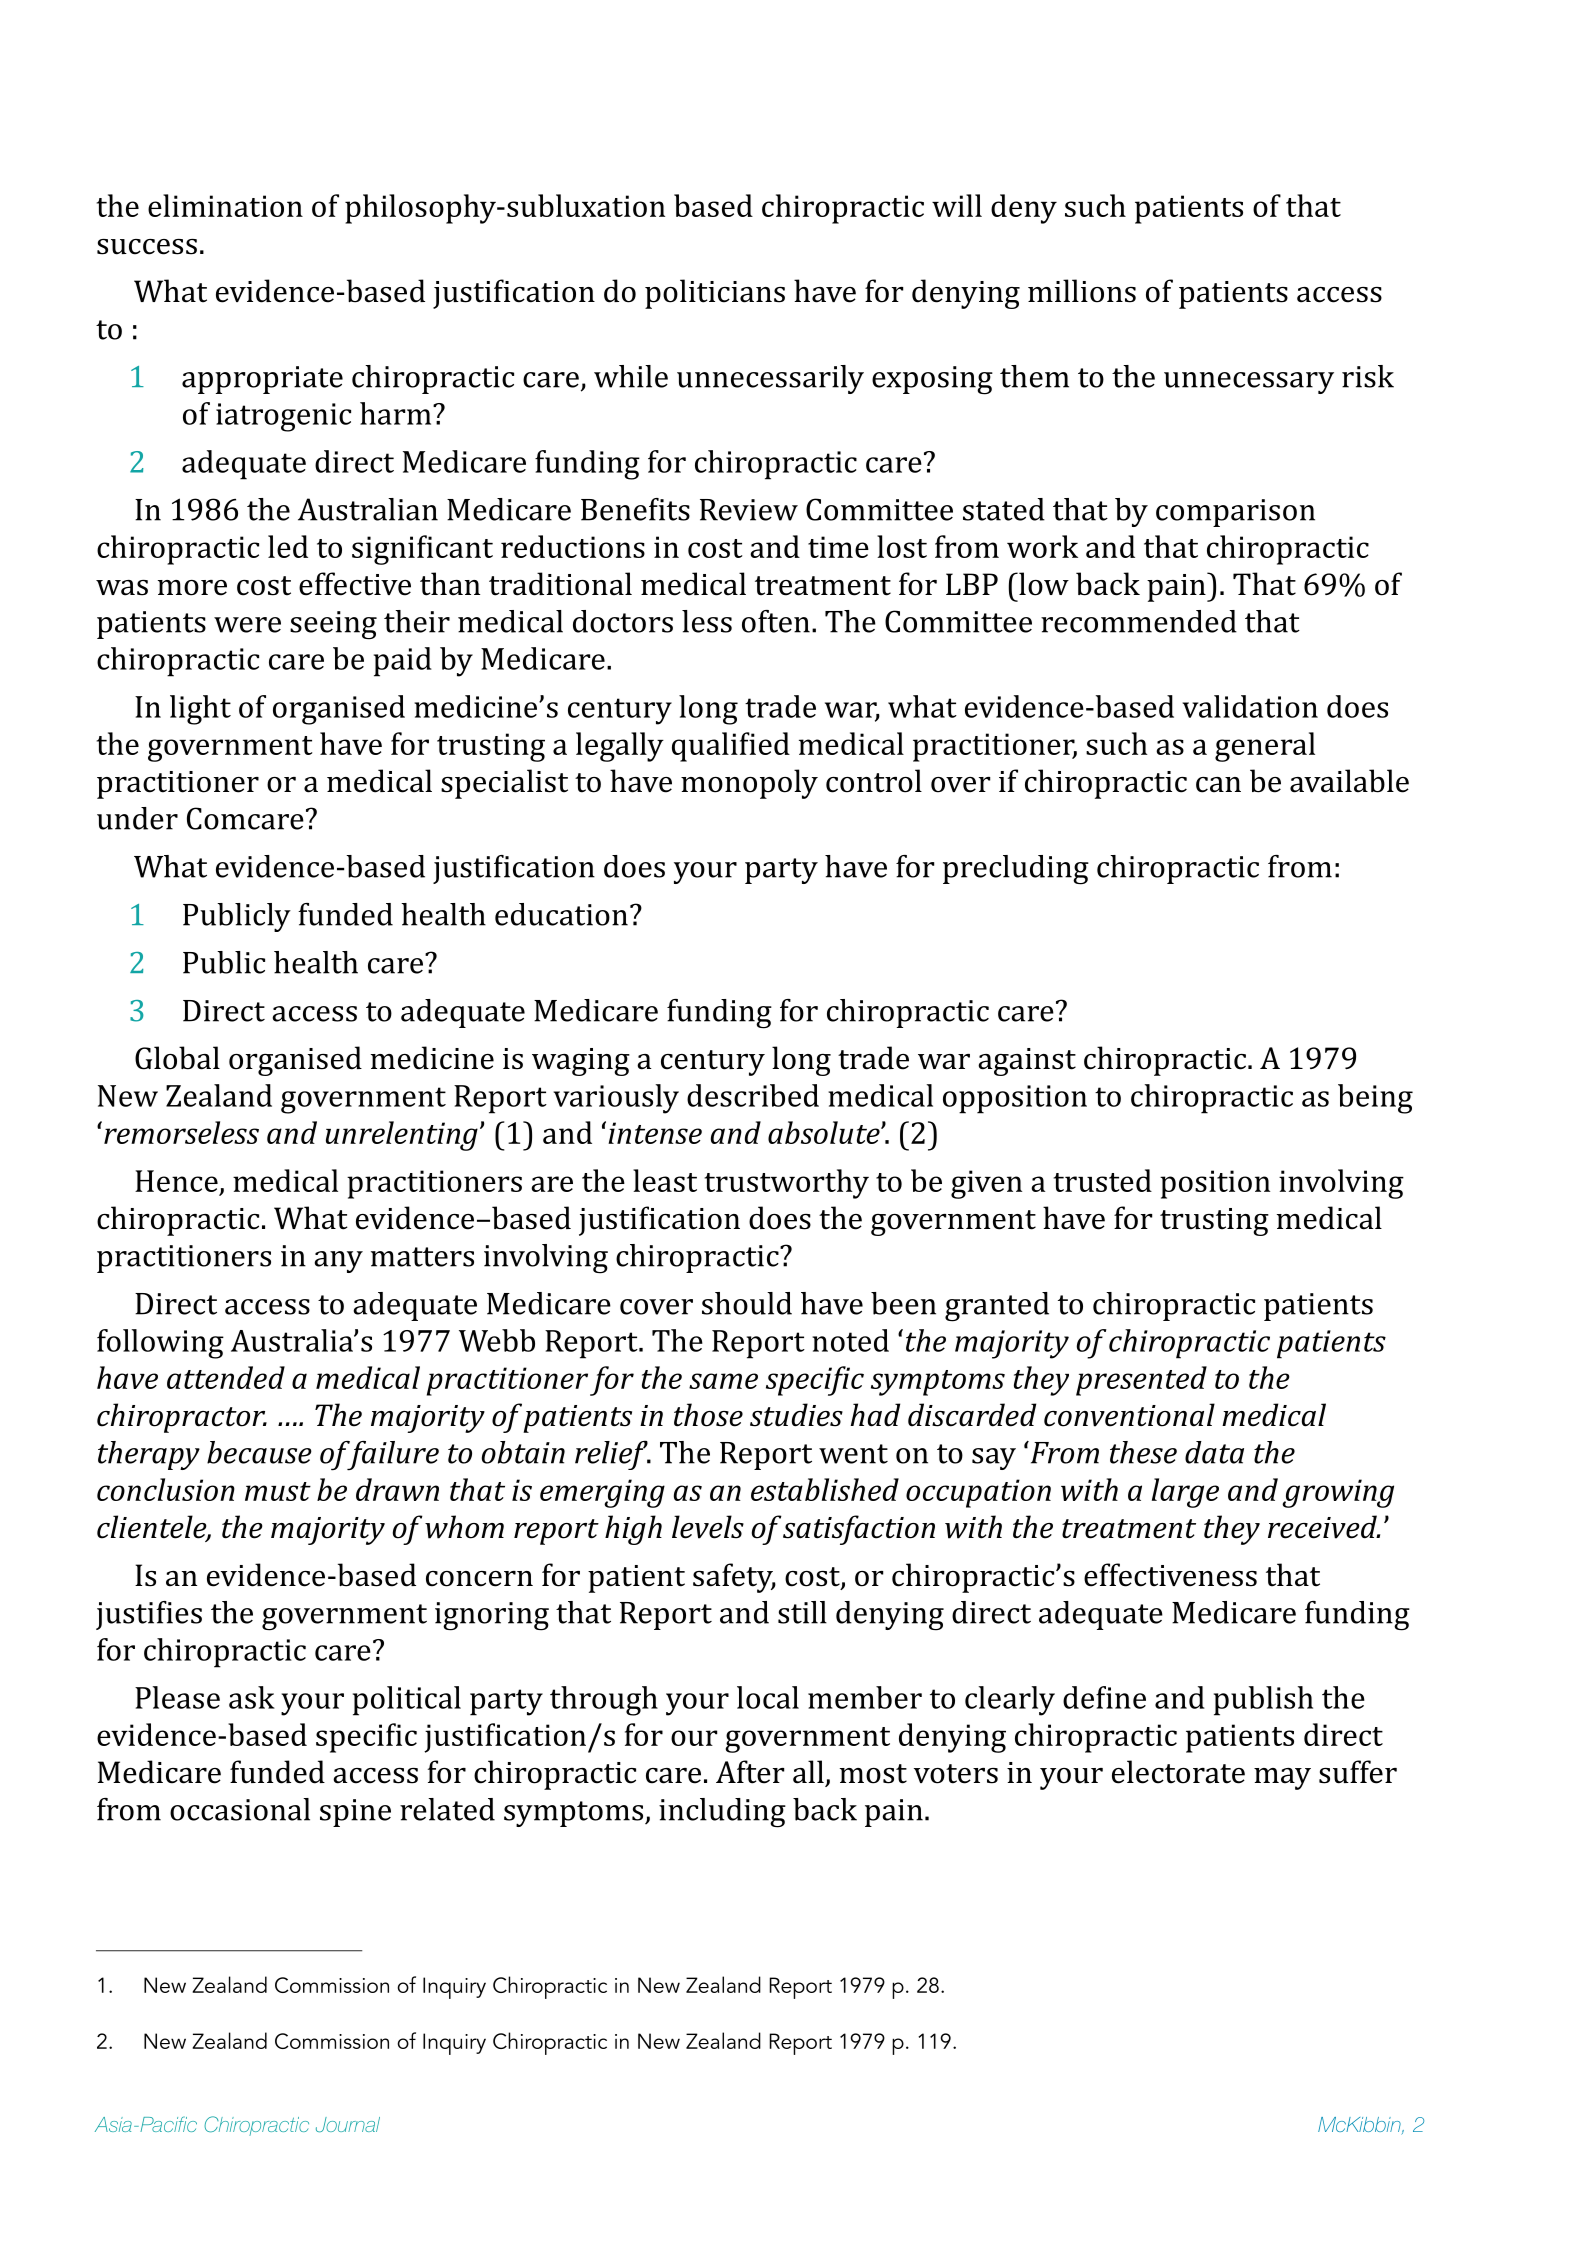  I want to click on including, so click(722, 1813).
